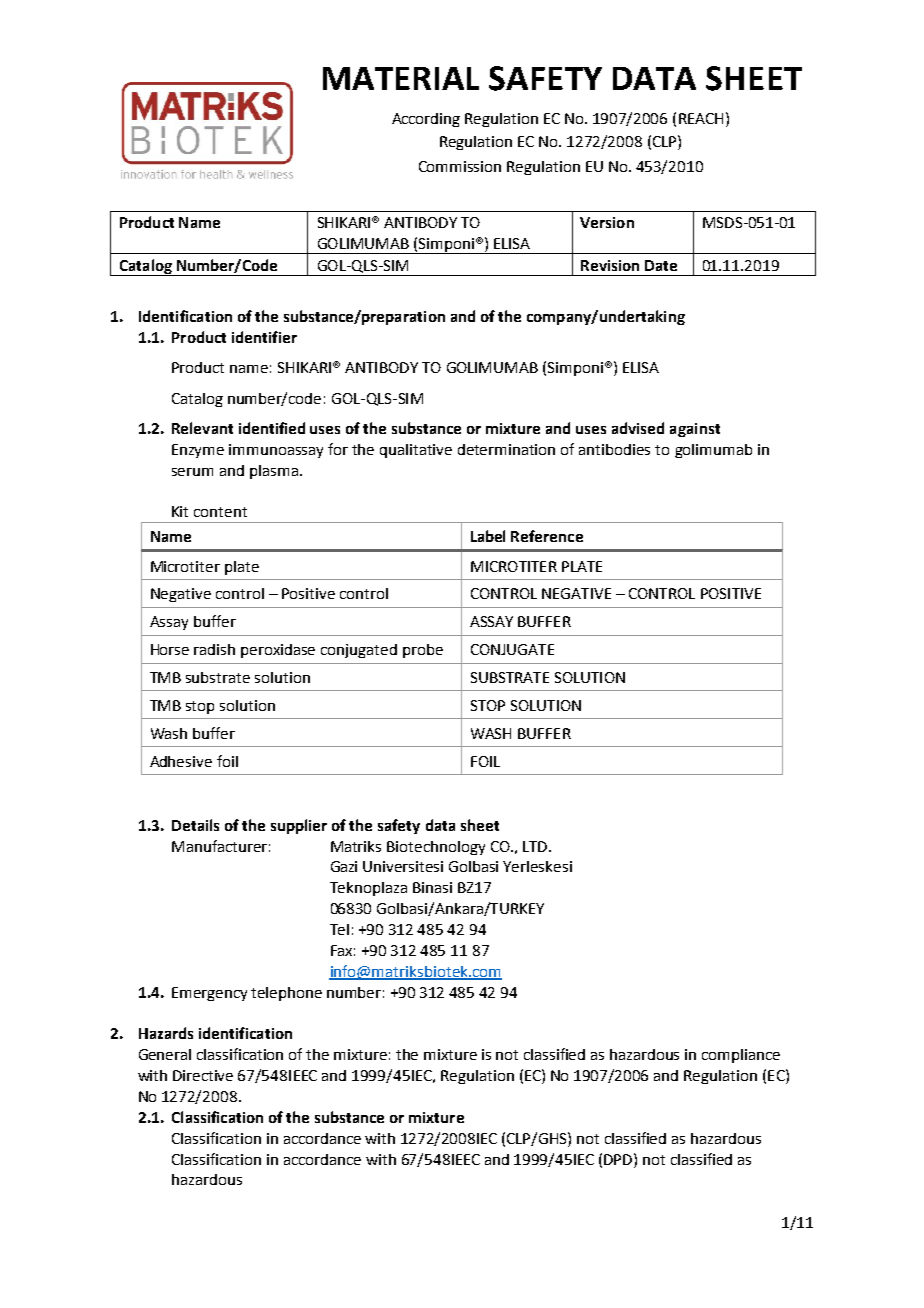 This page has width=924, height=1308. What do you see at coordinates (547, 536) in the page?
I see `Reference` at bounding box center [547, 536].
